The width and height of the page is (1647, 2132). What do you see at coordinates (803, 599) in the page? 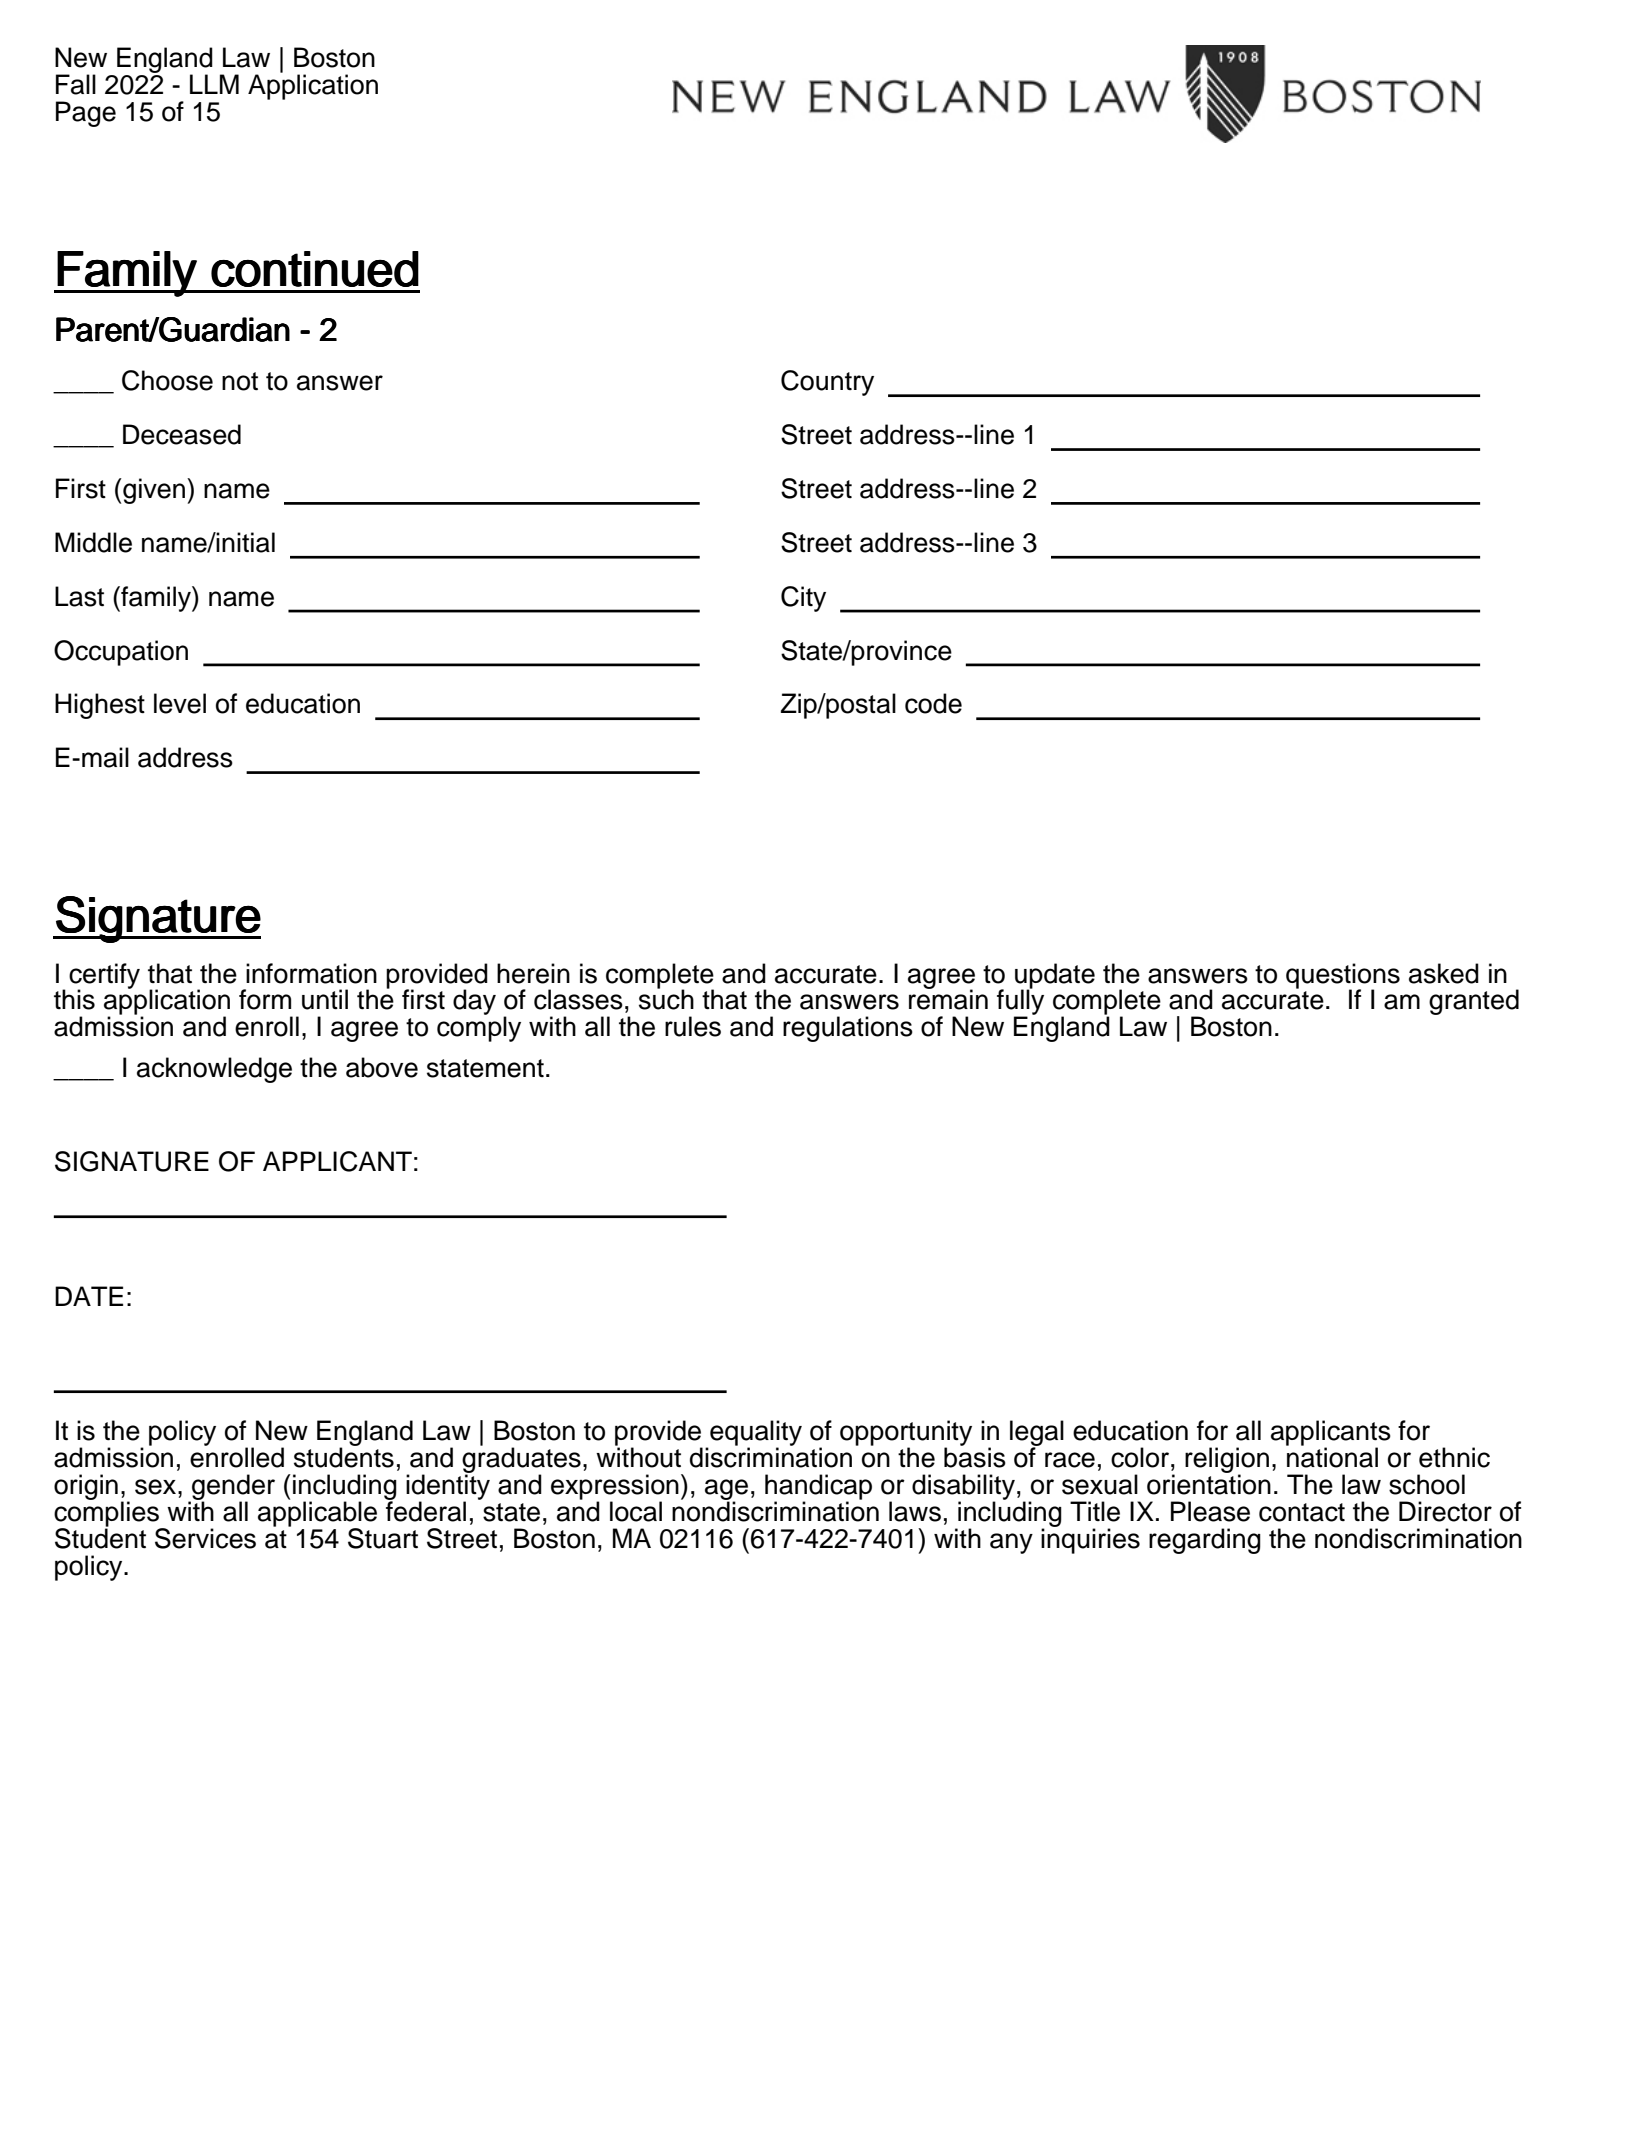
I see `City` at bounding box center [803, 599].
